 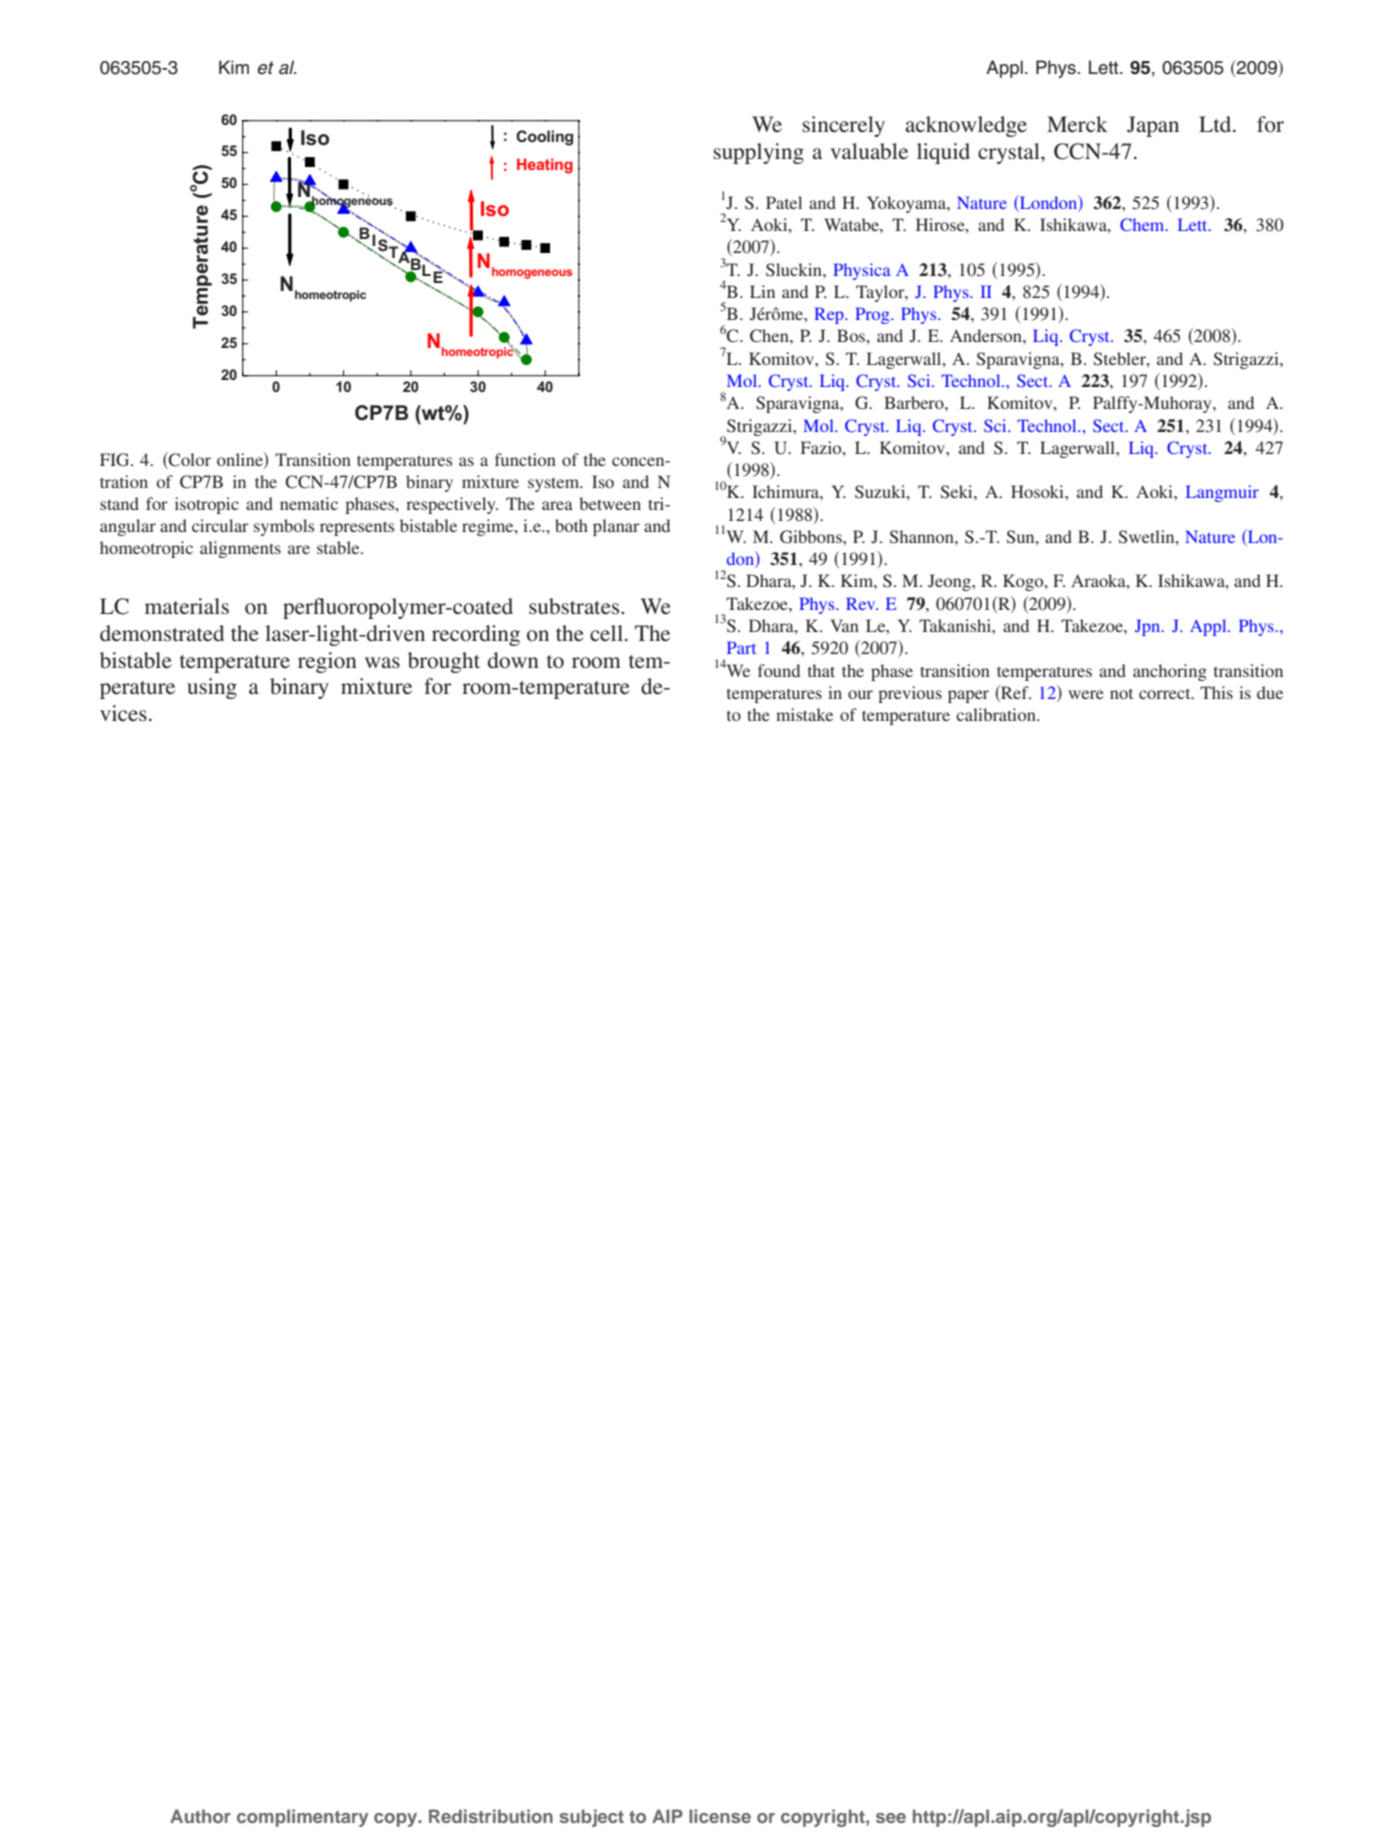 What do you see at coordinates (1222, 493) in the screenshot?
I see `Langmuir` at bounding box center [1222, 493].
